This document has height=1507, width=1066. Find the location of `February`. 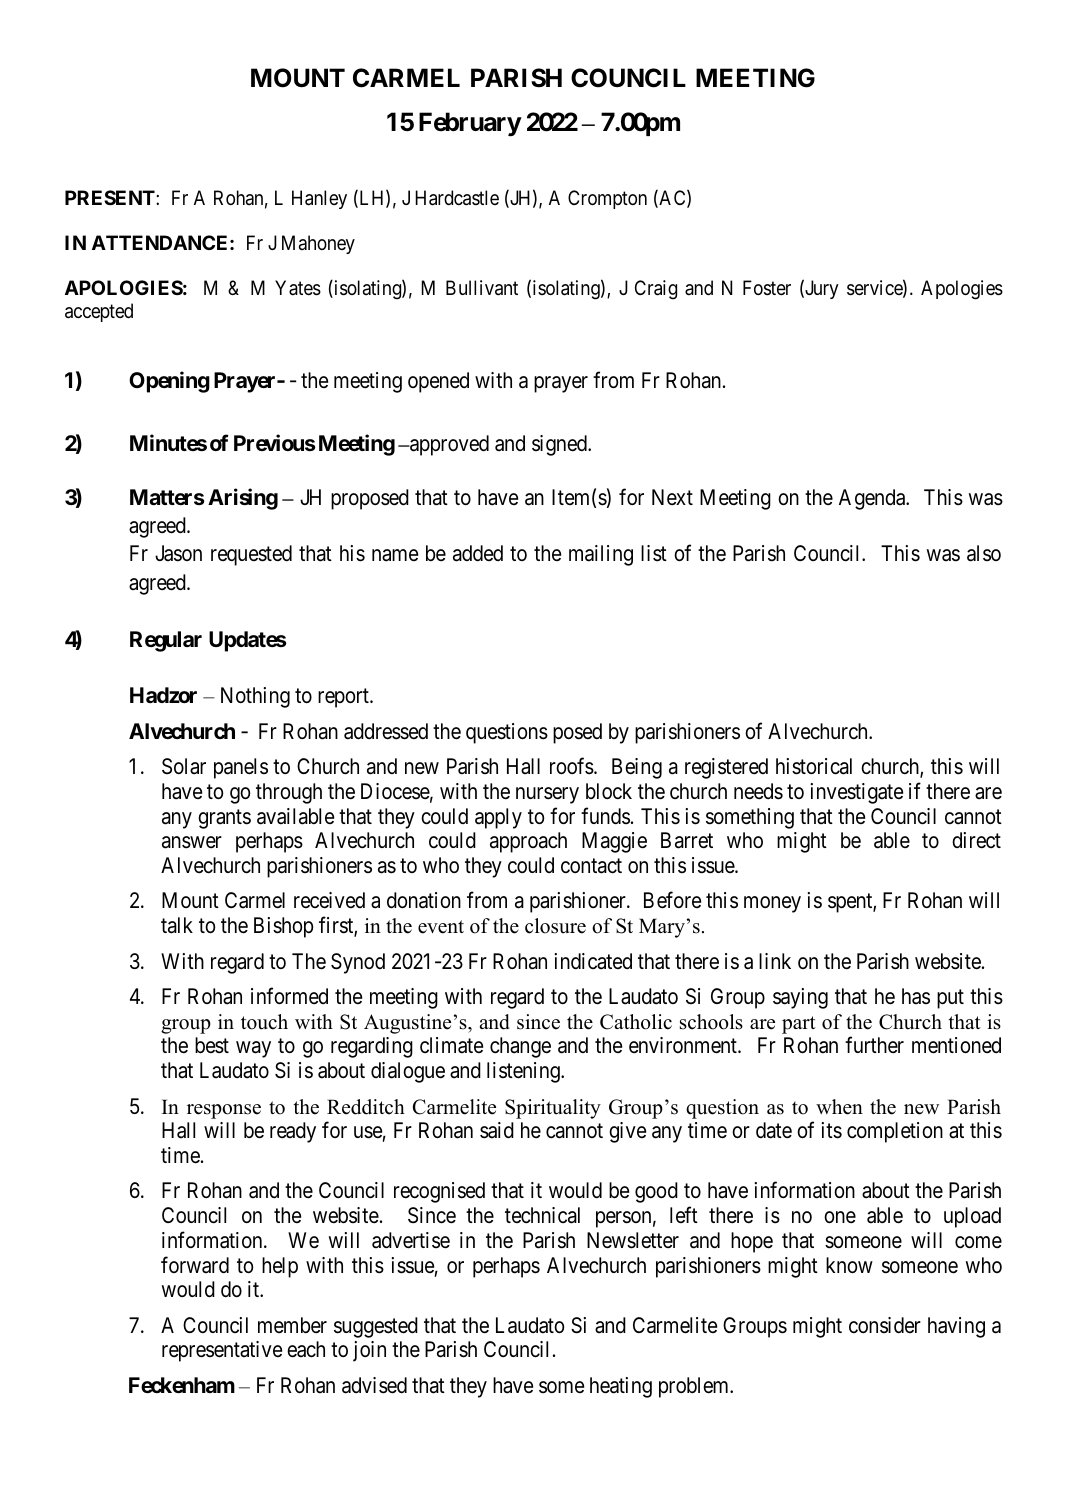

February is located at coordinates (470, 124).
